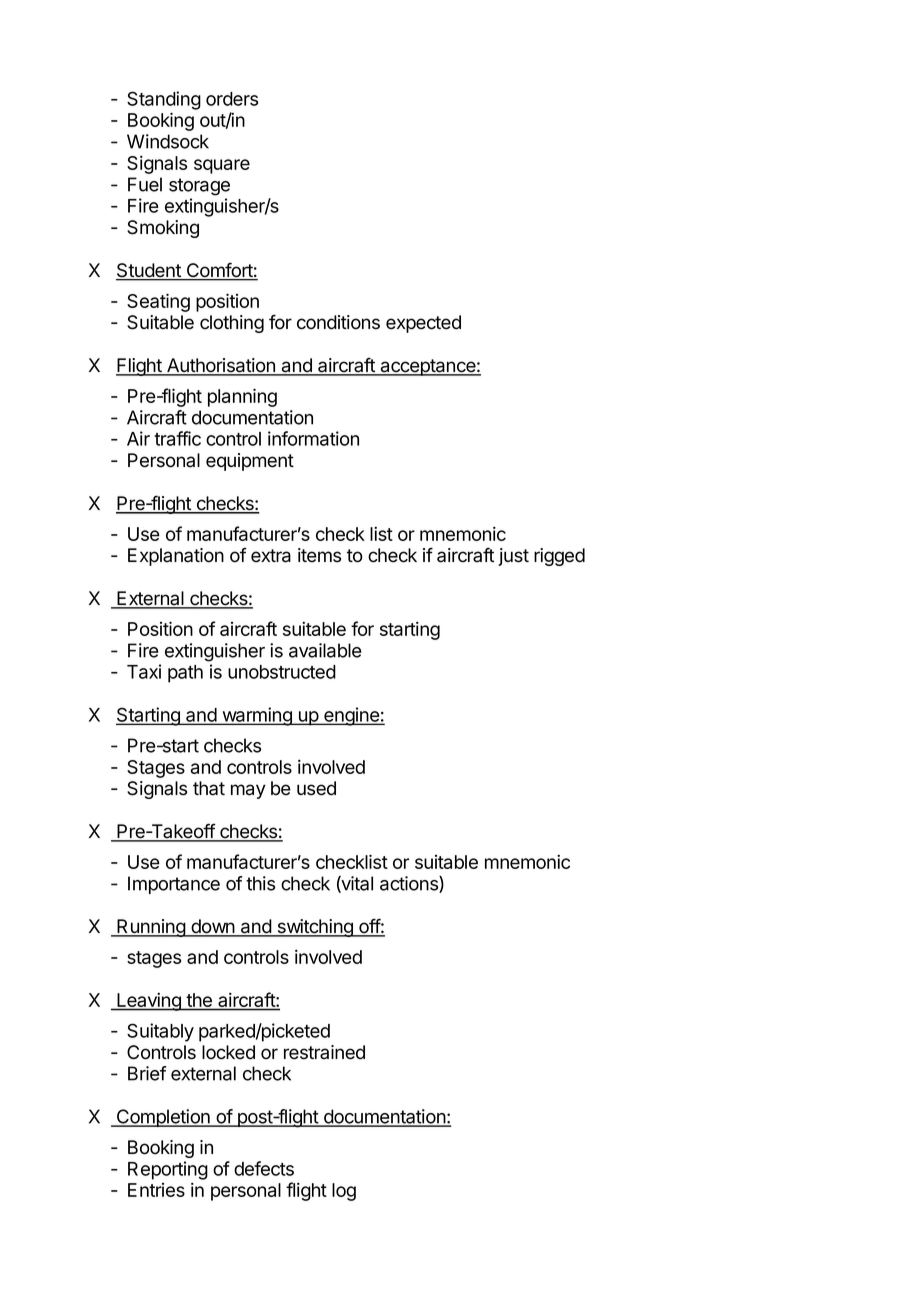 The height and width of the screenshot is (1308, 924). What do you see at coordinates (313, 438) in the screenshot?
I see `information` at bounding box center [313, 438].
